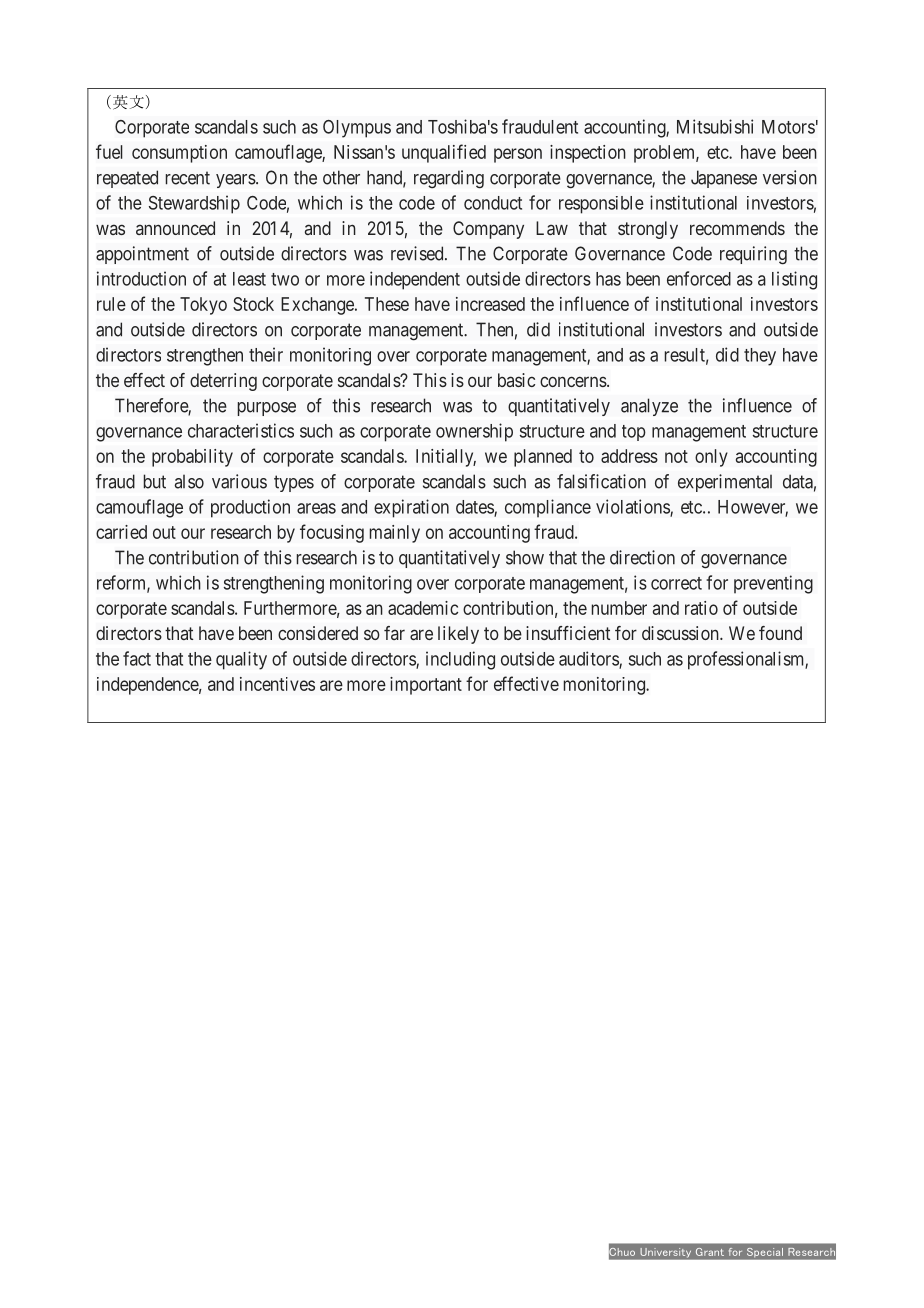 Image resolution: width=924 pixels, height=1308 pixels. What do you see at coordinates (711, 458) in the screenshot?
I see `only` at bounding box center [711, 458].
